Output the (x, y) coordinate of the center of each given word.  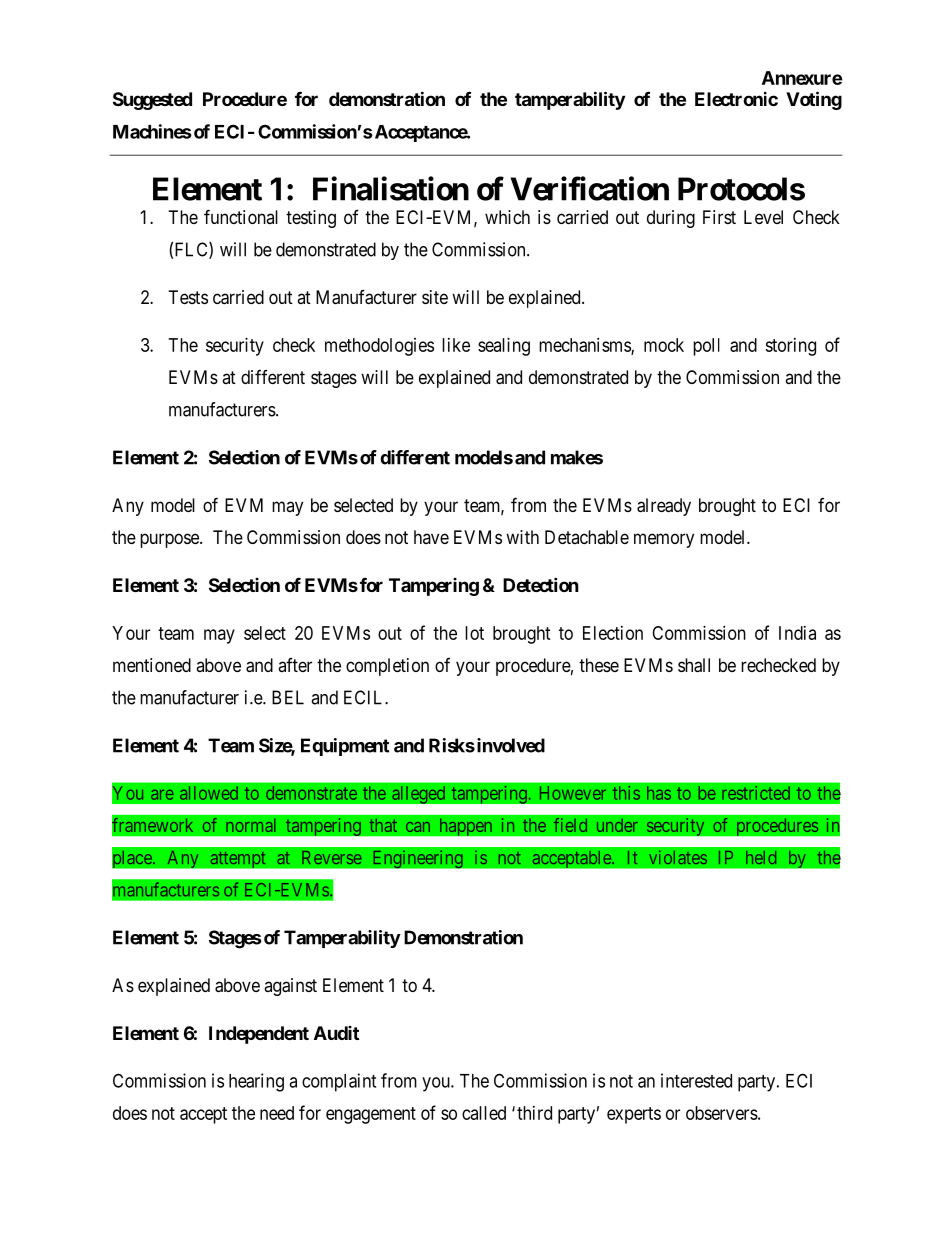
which (507, 217)
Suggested (152, 101)
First (719, 217)
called (484, 1113)
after (295, 665)
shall (694, 665)
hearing (256, 1082)
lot (474, 633)
